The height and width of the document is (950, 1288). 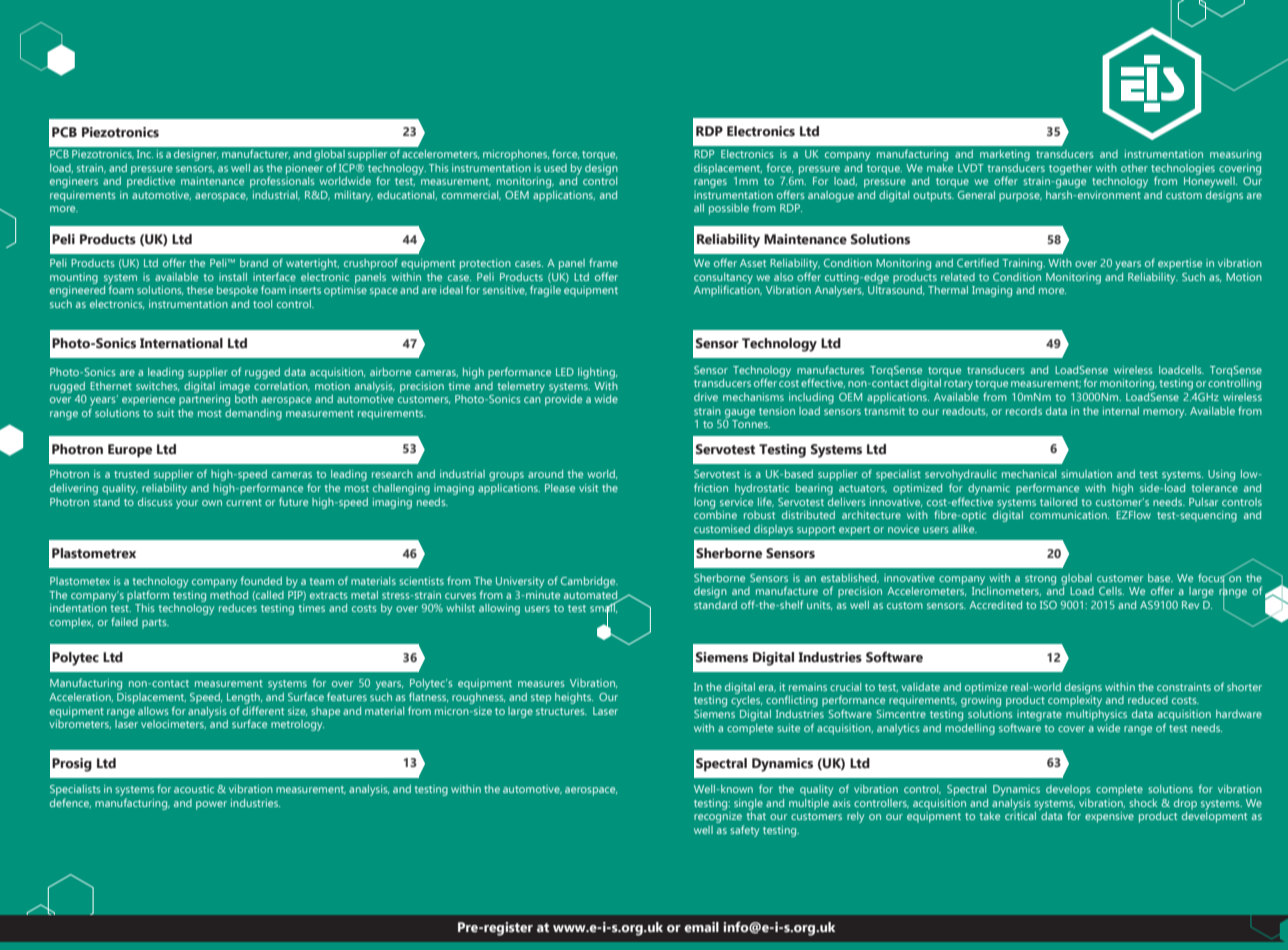 I want to click on used, so click(x=555, y=168).
